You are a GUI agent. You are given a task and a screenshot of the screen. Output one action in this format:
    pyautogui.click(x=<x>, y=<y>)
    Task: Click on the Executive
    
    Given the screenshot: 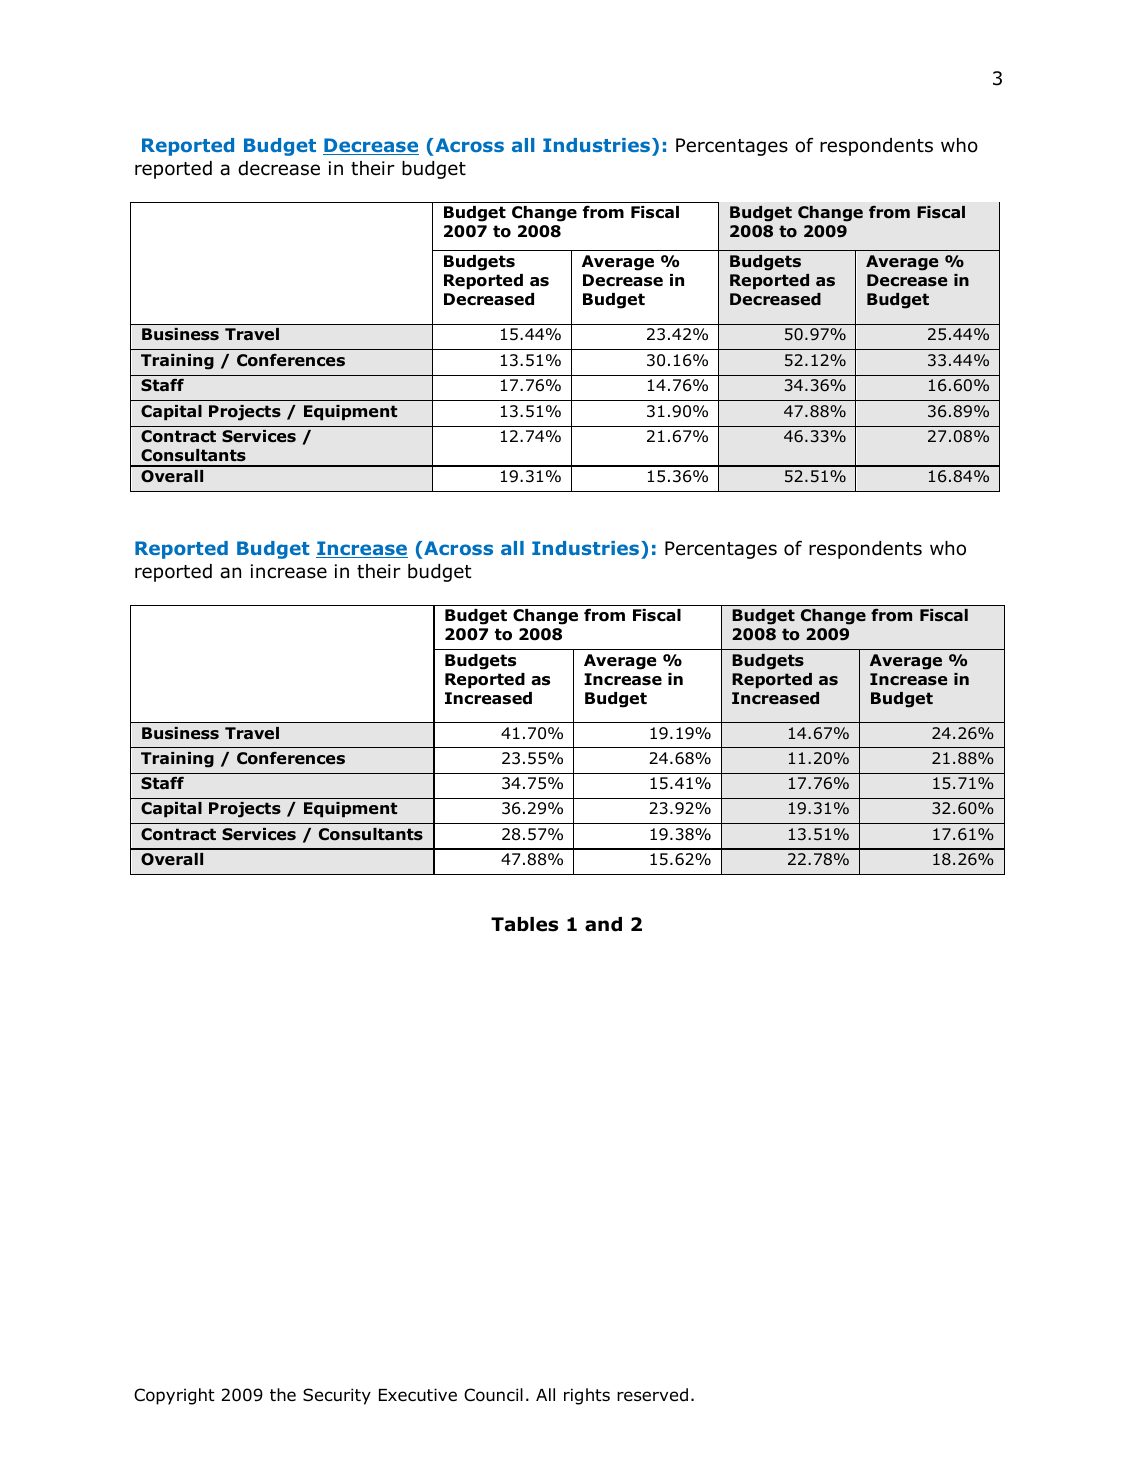 What is the action you would take?
    pyautogui.click(x=418, y=1395)
